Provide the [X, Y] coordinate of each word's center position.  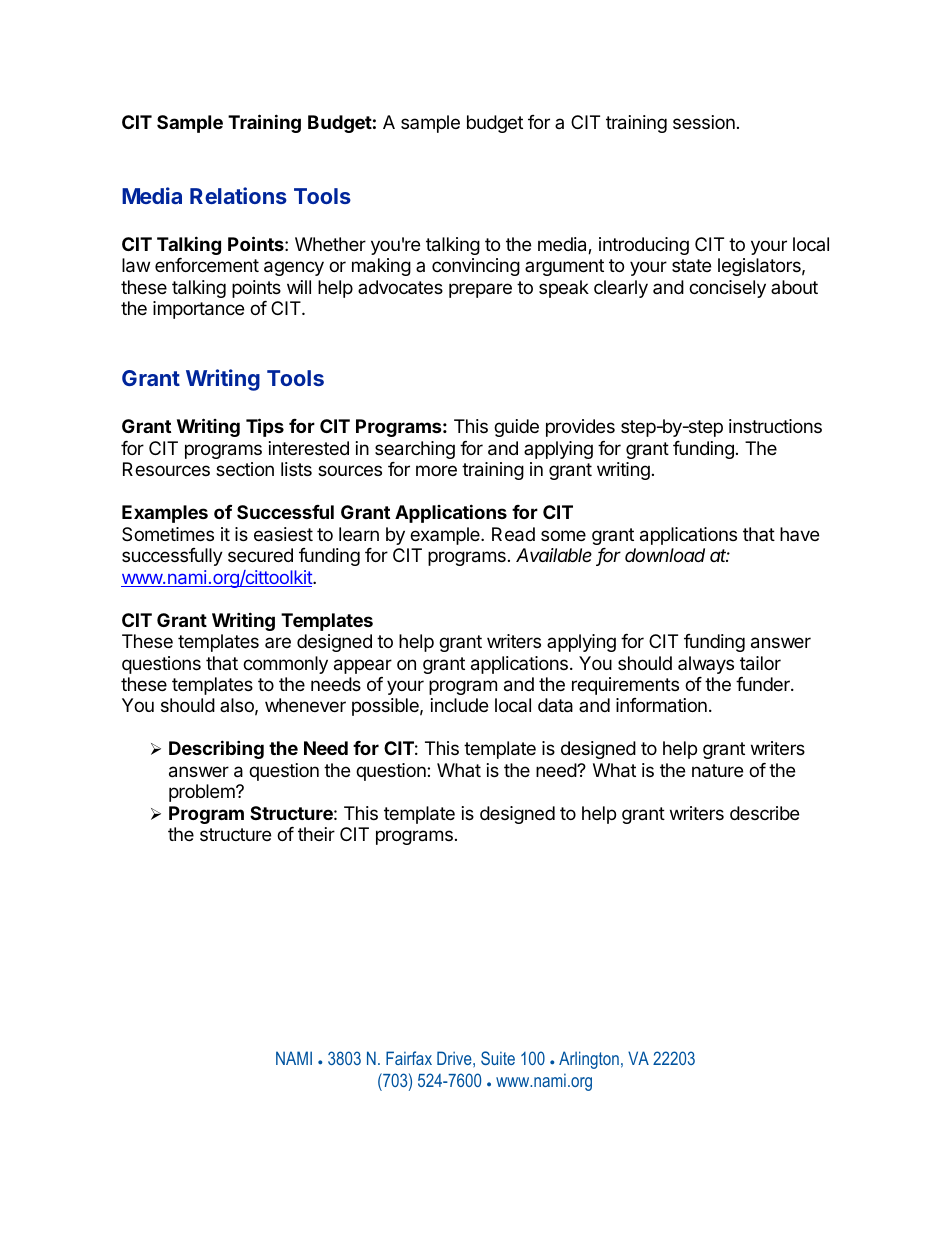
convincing [476, 267]
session [704, 122]
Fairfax [409, 1058]
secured [260, 555]
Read [513, 534]
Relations [238, 195]
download [665, 555]
